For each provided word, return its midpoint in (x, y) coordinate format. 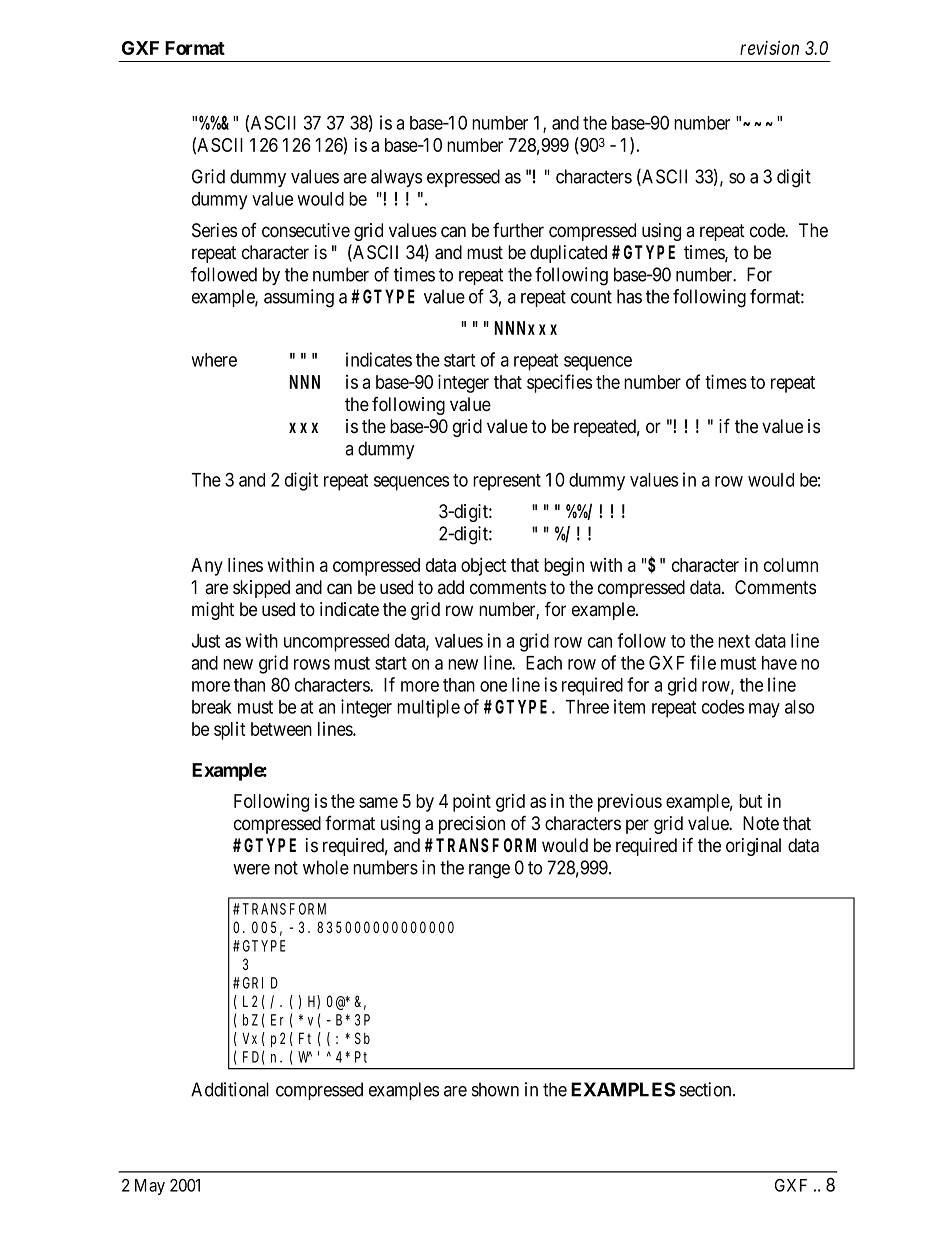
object (483, 566)
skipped (261, 589)
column (791, 565)
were (251, 869)
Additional (230, 1089)
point (472, 803)
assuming (299, 298)
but (750, 801)
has (629, 296)
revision (769, 47)
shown (495, 1089)
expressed (463, 178)
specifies (559, 383)
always (396, 178)
